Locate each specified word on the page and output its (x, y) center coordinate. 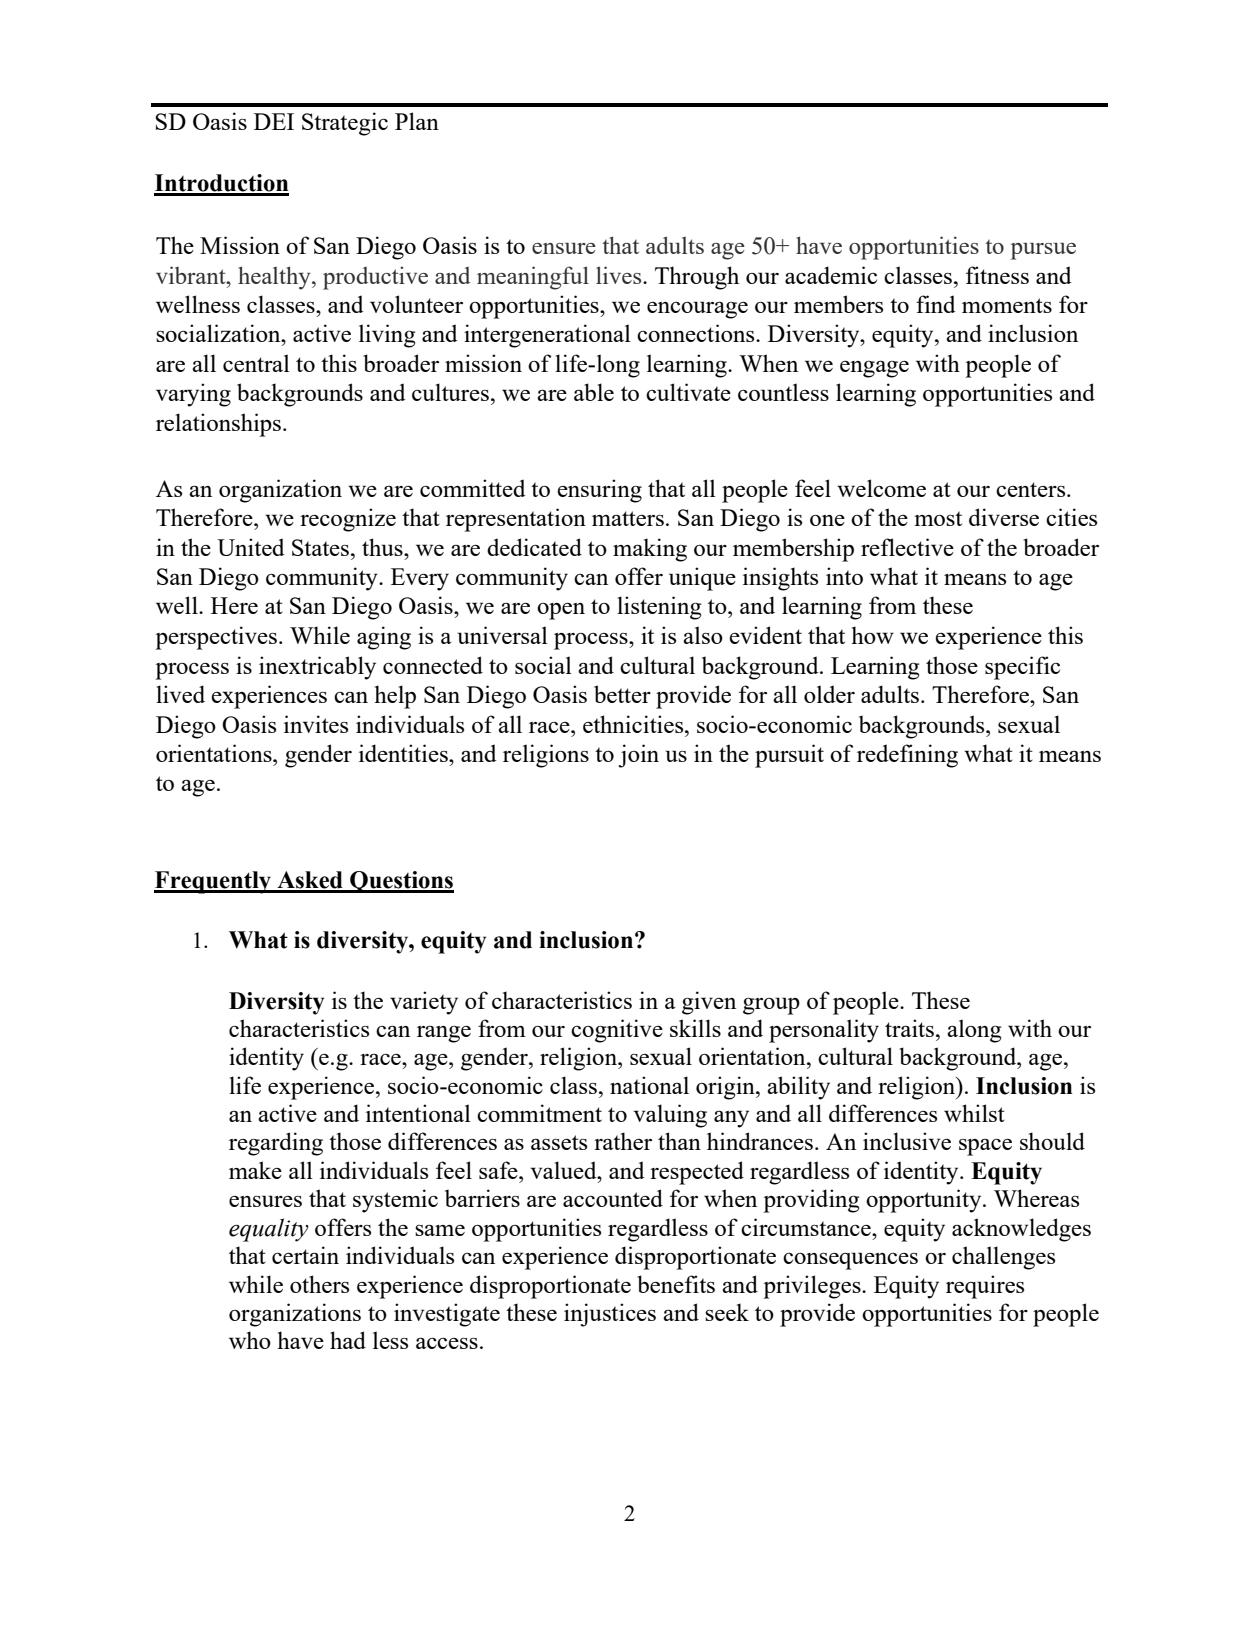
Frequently (214, 882)
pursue (1043, 251)
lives (620, 275)
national (649, 1085)
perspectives (216, 638)
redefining (907, 756)
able (594, 392)
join (638, 756)
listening (659, 608)
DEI (274, 121)
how (872, 635)
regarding (276, 1144)
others (319, 1284)
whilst (974, 1113)
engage (874, 369)
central (256, 363)
